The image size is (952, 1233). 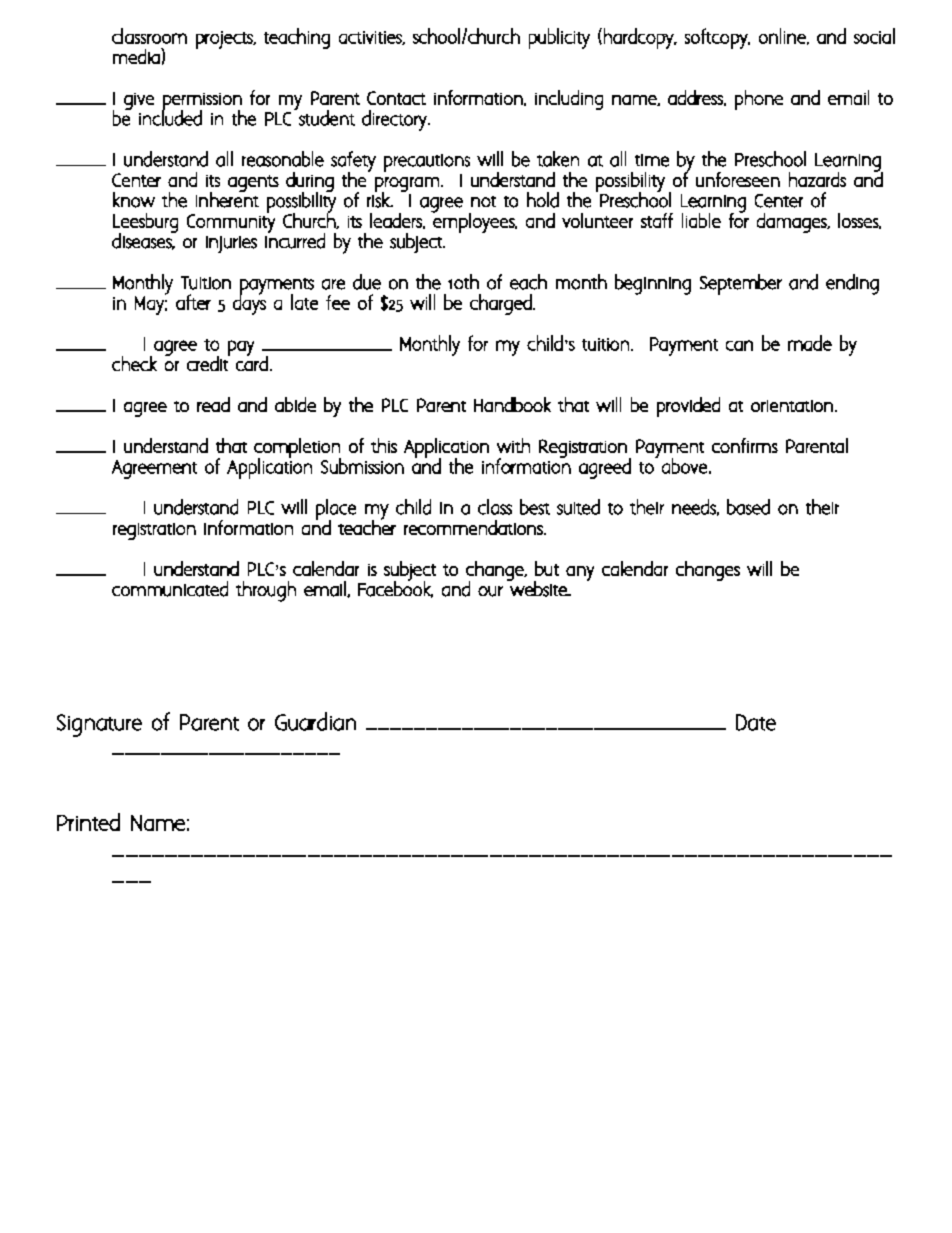 I want to click on charged, so click(x=502, y=304).
